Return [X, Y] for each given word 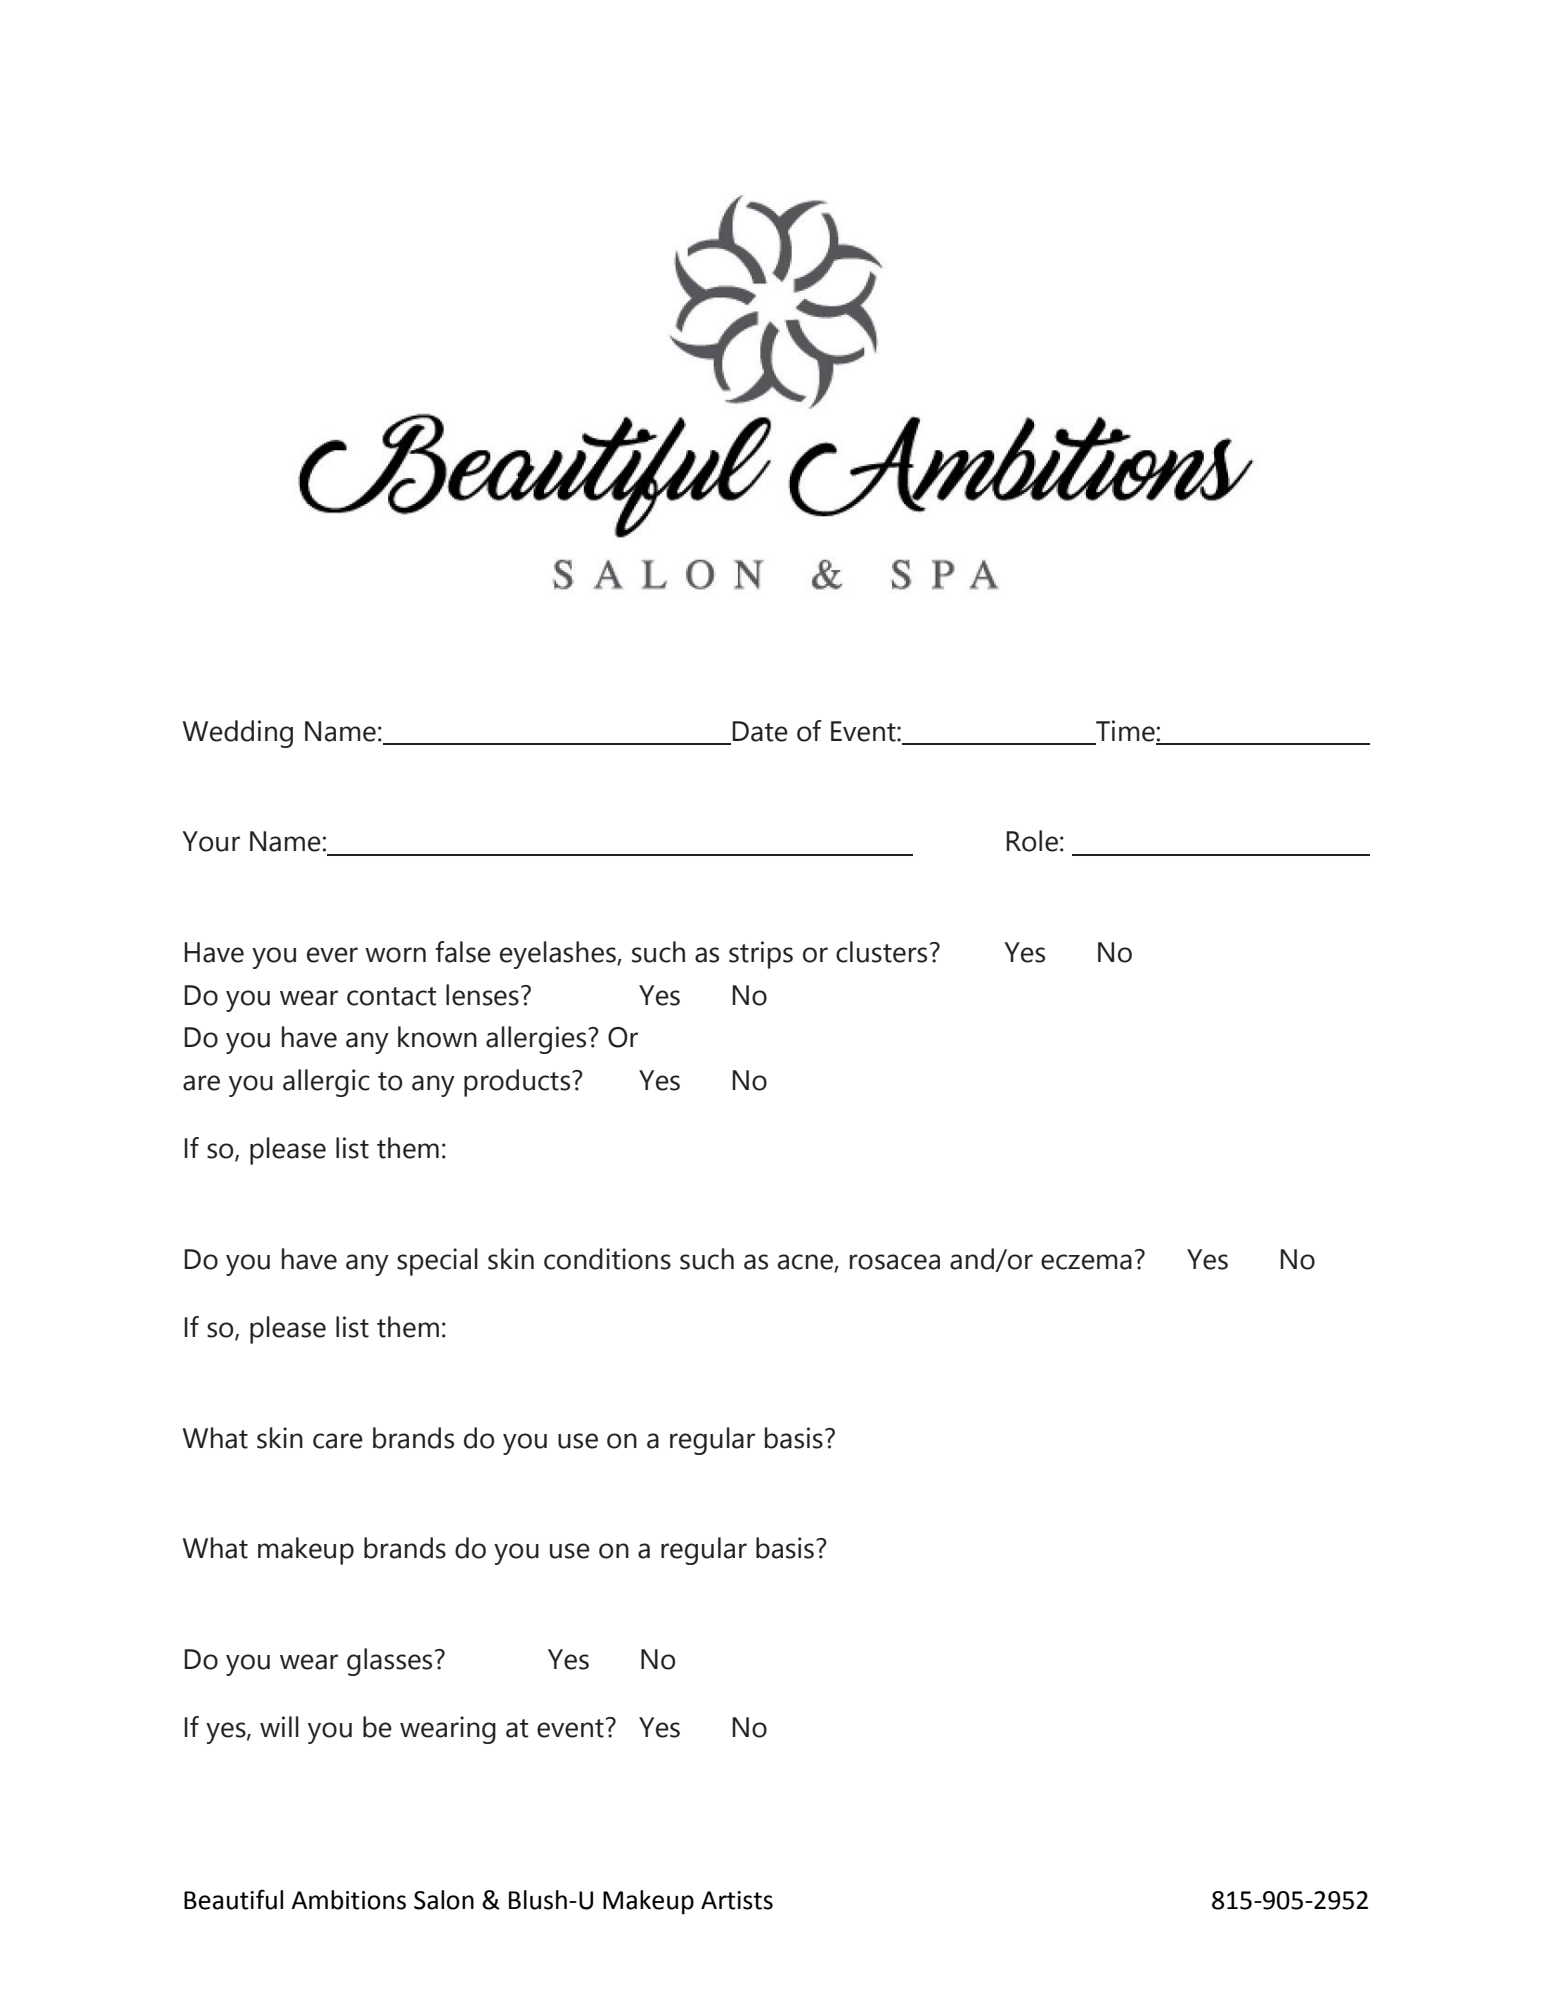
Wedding [238, 734]
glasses [389, 1662]
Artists [737, 1900]
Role [1032, 841]
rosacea [895, 1262]
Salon [444, 1900]
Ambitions [348, 1900]
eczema [1086, 1262]
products [518, 1083]
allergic [326, 1083]
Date [760, 731]
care [338, 1441]
